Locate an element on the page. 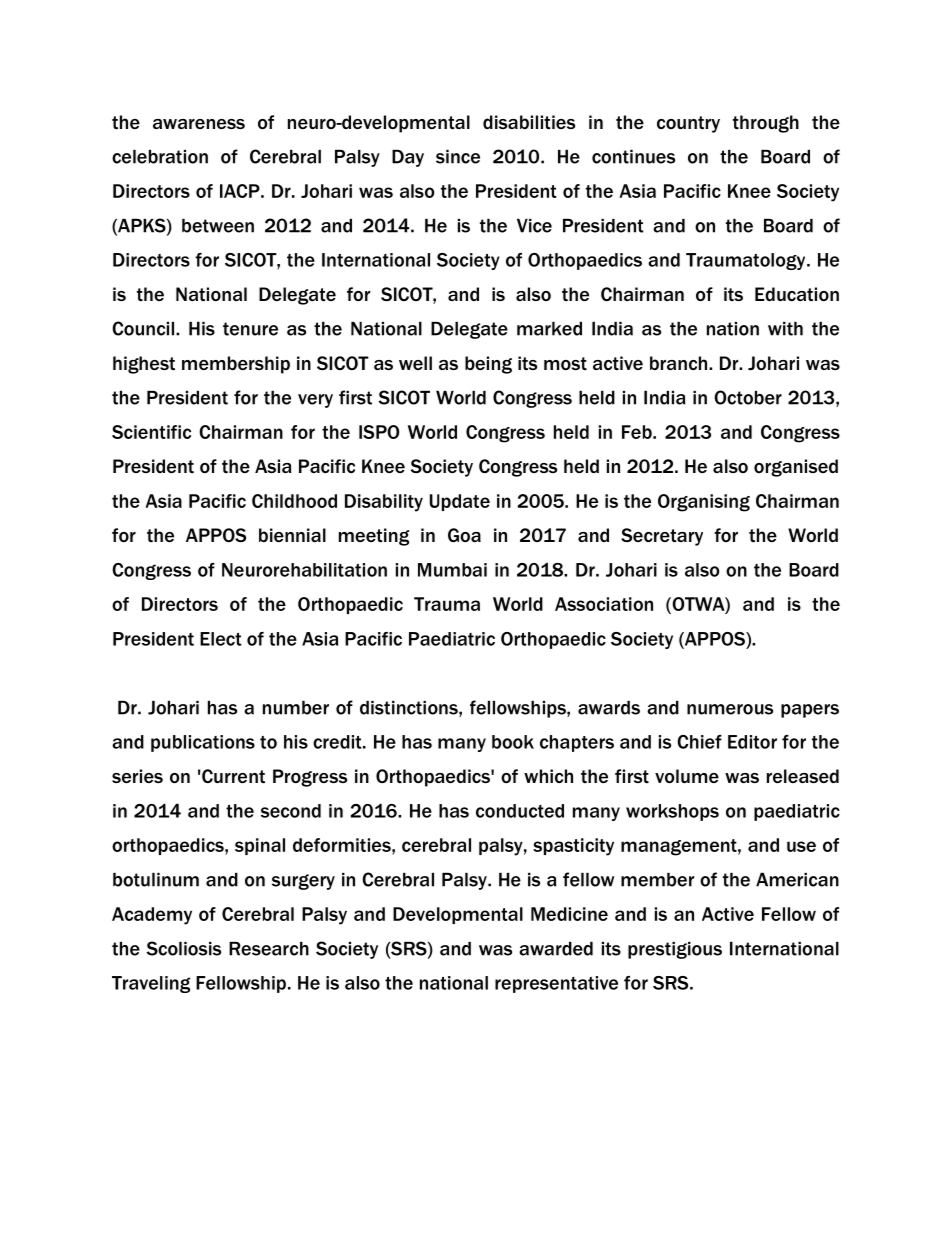  since is located at coordinates (458, 157).
